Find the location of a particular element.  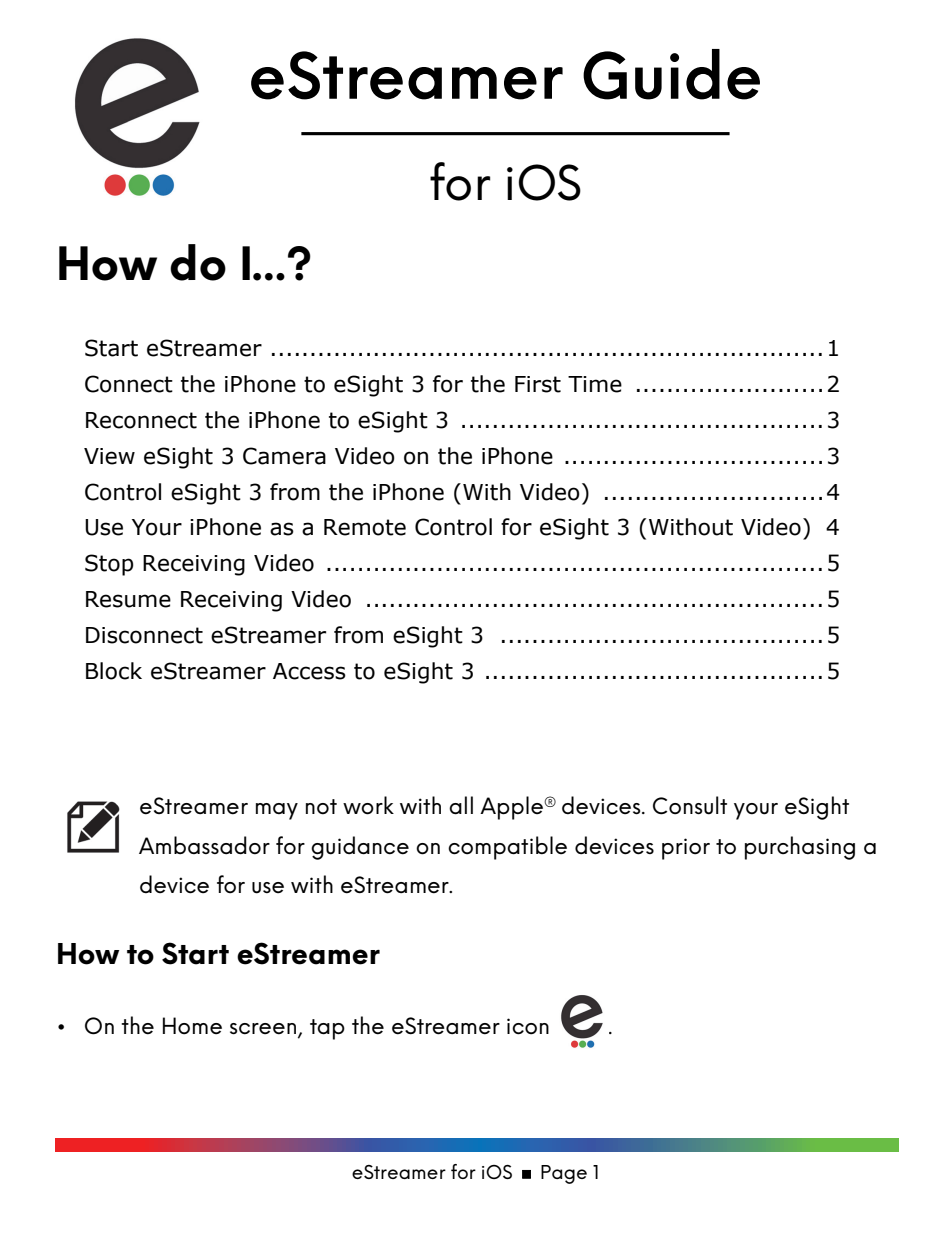

Consult is located at coordinates (690, 805).
